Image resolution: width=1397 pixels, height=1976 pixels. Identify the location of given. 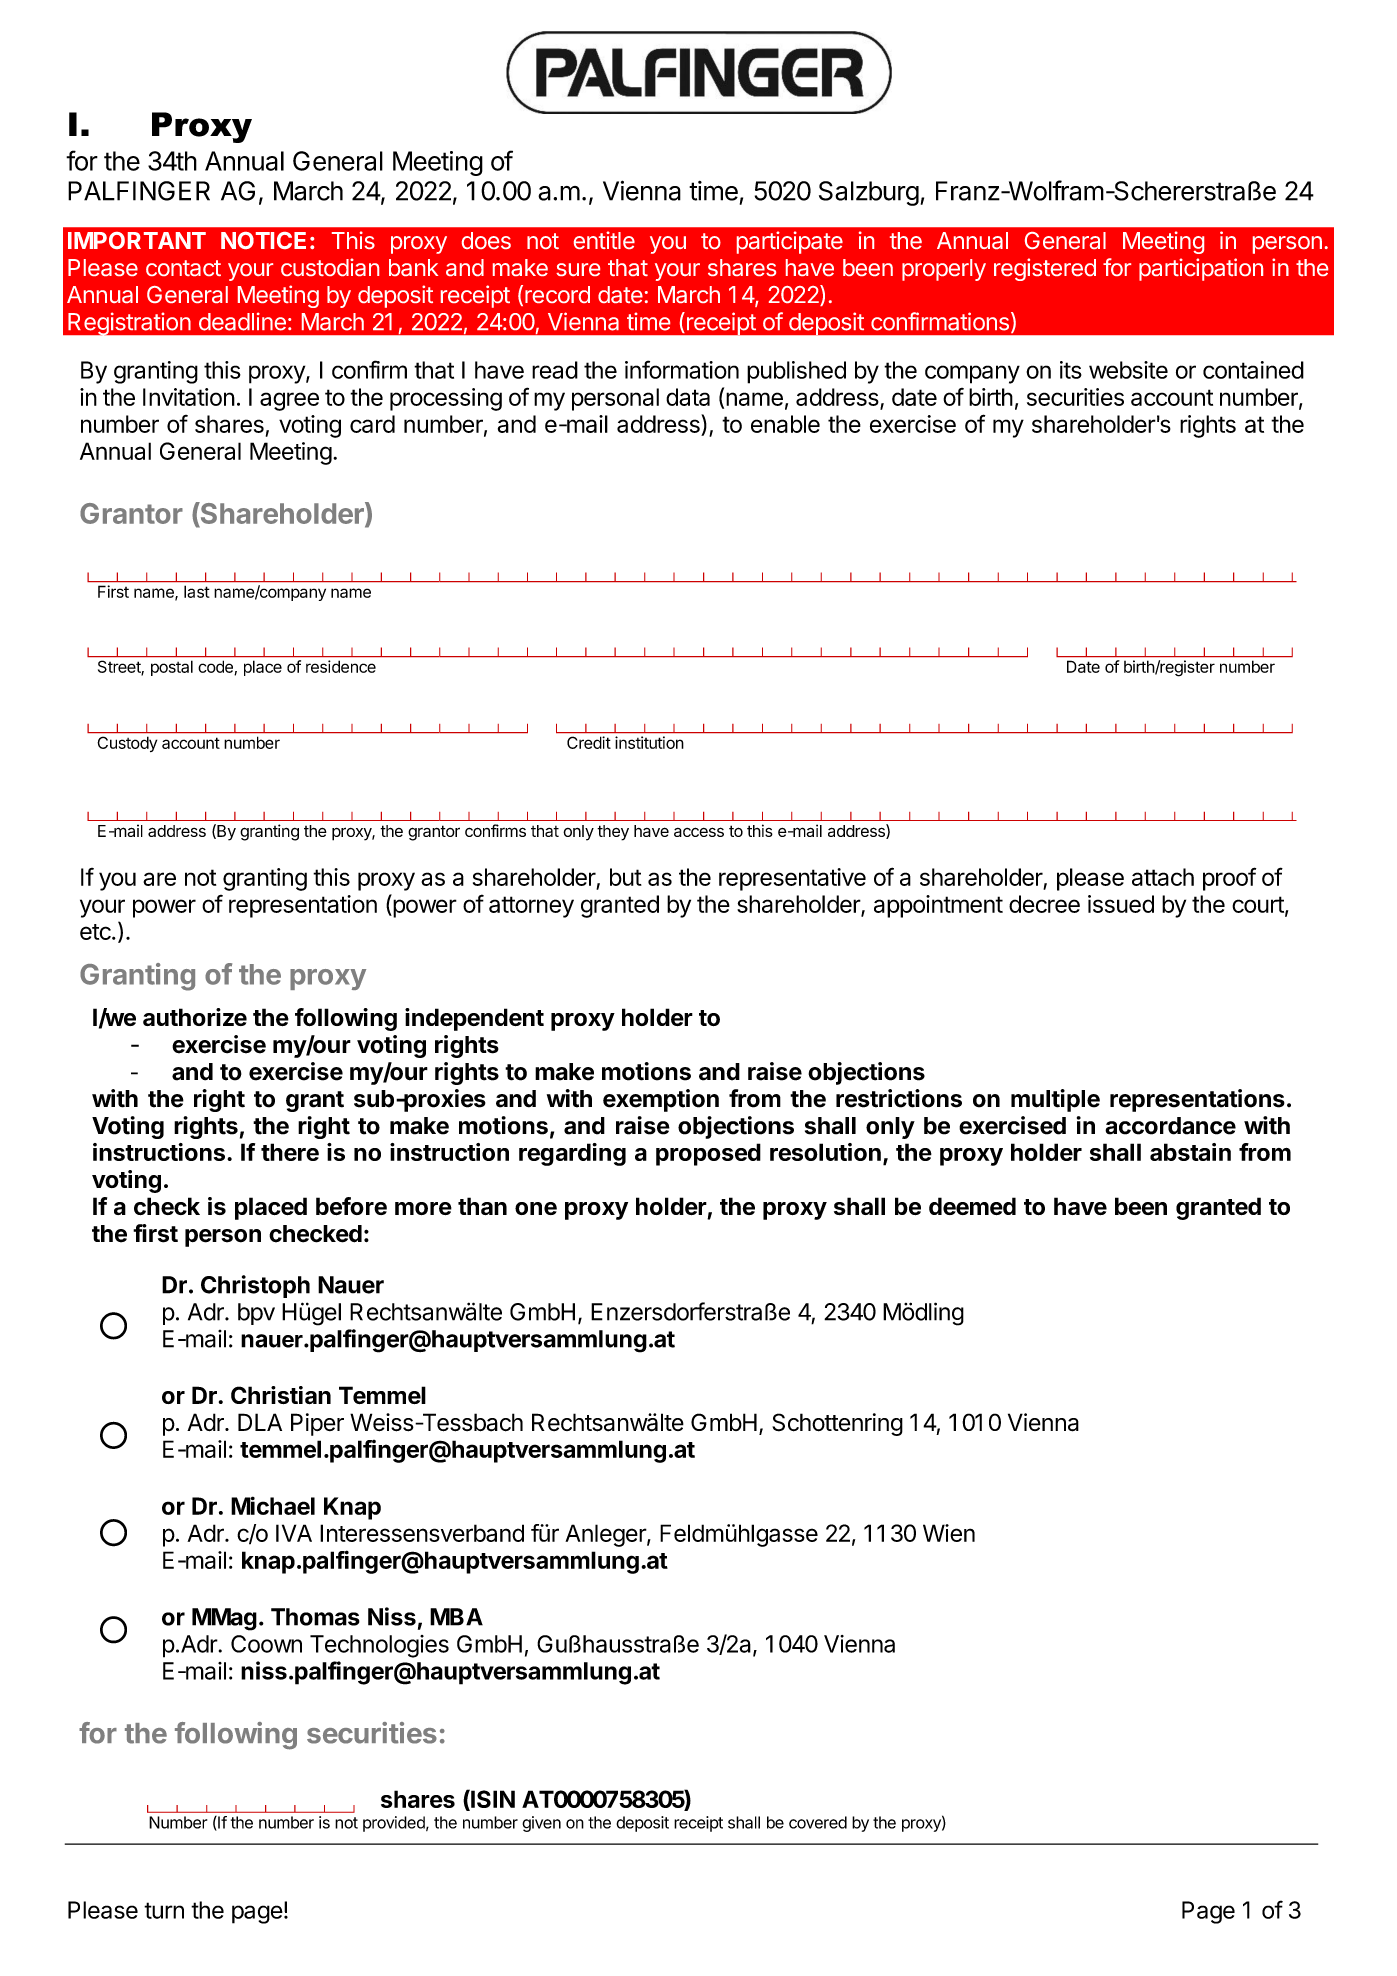
(541, 1824).
